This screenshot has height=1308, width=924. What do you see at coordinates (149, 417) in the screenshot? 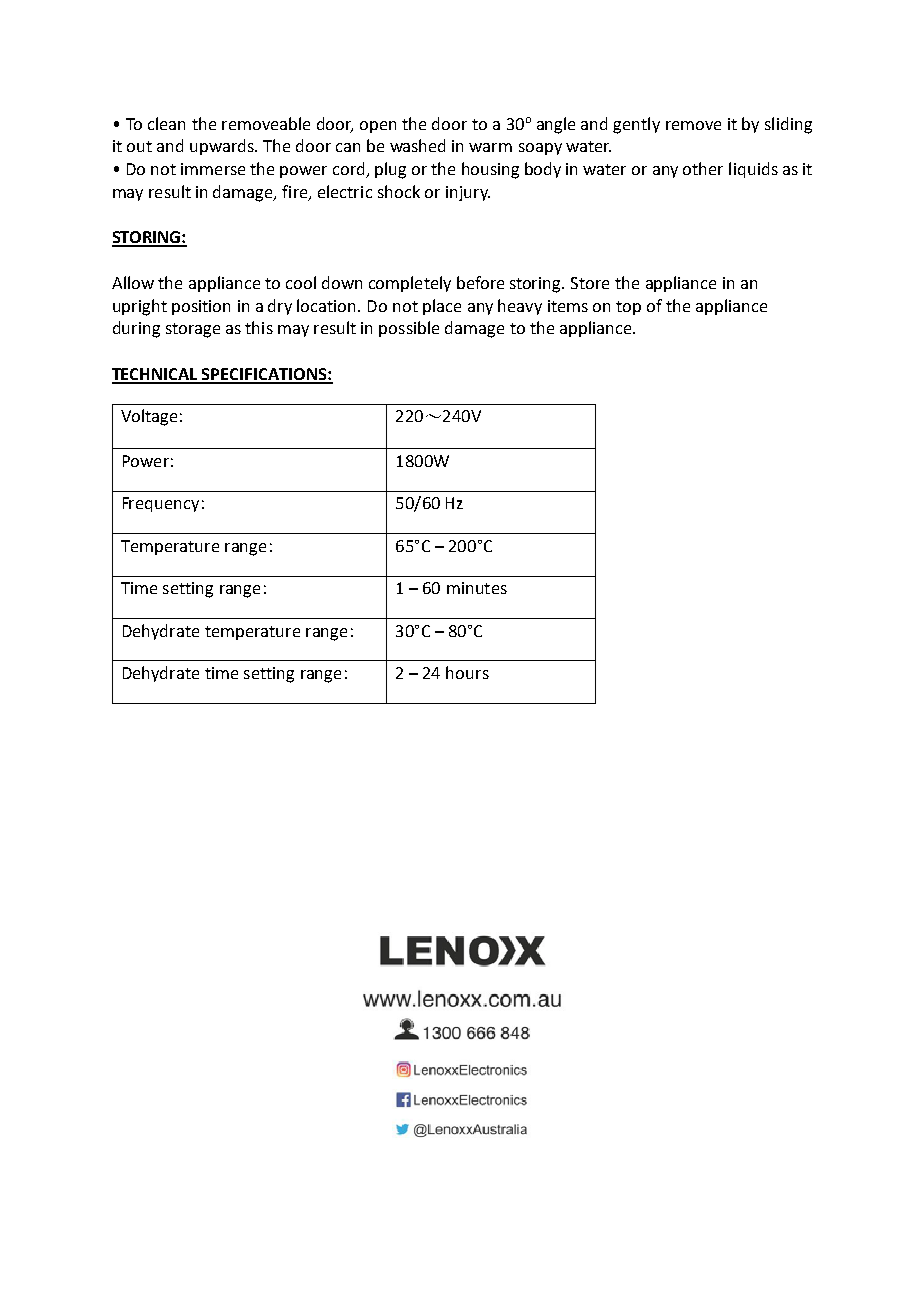
I see `Voltage` at bounding box center [149, 417].
